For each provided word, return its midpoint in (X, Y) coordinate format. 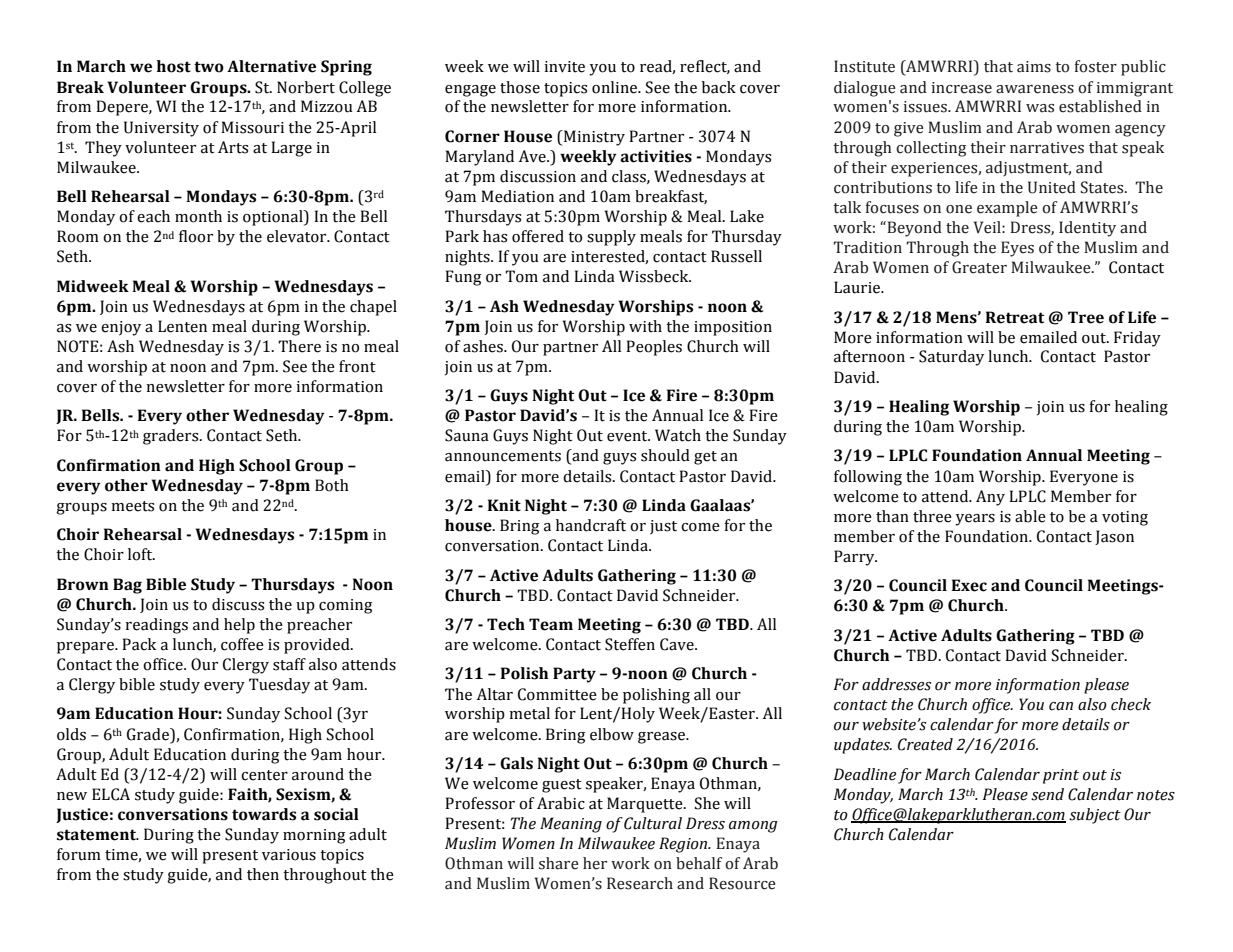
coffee (242, 644)
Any (990, 498)
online (616, 87)
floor (196, 236)
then (263, 874)
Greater (979, 267)
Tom (521, 276)
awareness (1035, 89)
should (665, 455)
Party (574, 675)
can (1061, 706)
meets (132, 506)
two (209, 67)
